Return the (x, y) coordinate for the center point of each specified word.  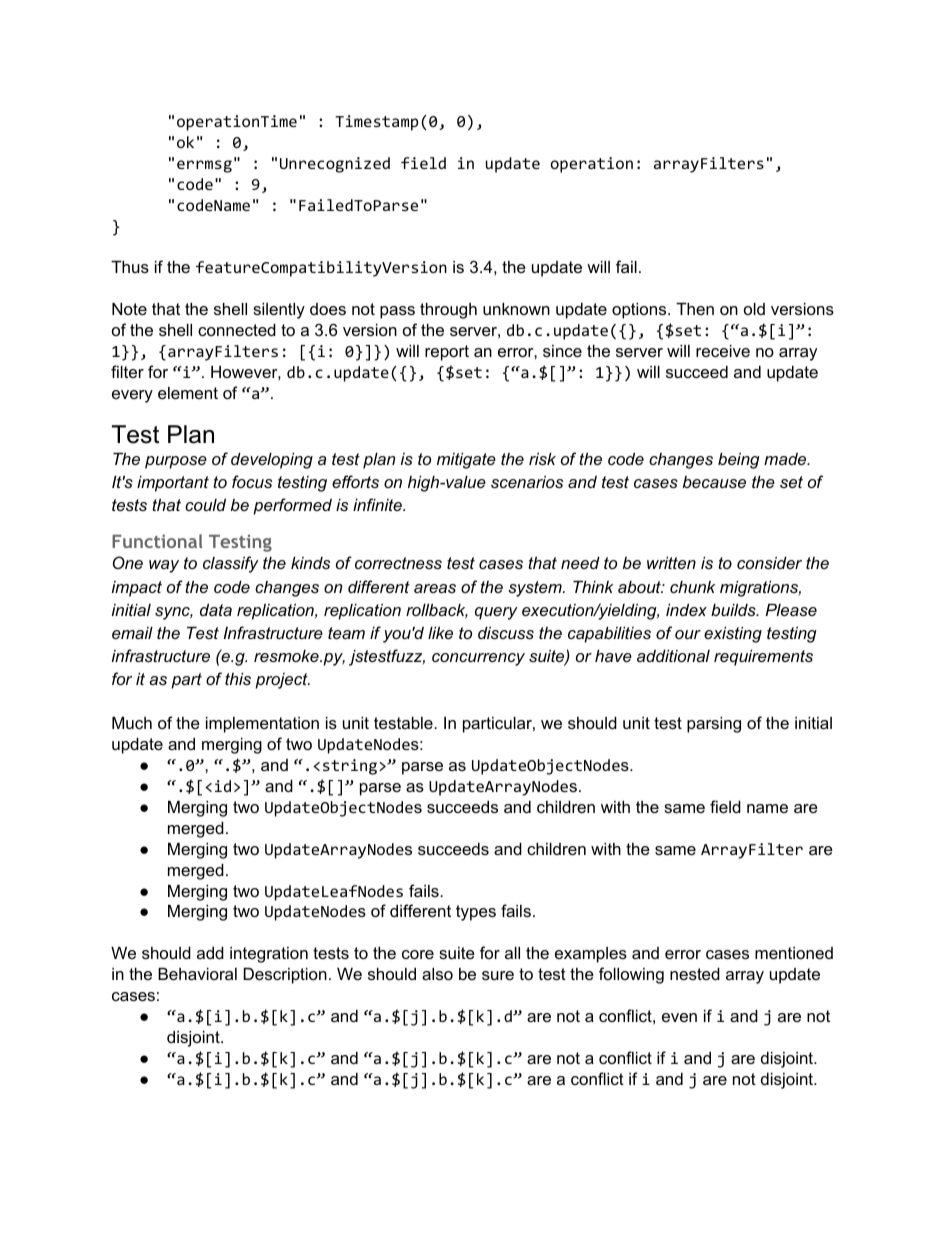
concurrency (478, 659)
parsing (714, 725)
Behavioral (197, 974)
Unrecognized (335, 165)
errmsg (204, 166)
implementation (262, 725)
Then (695, 309)
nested (695, 974)
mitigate (466, 461)
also (437, 974)
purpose (176, 462)
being (739, 461)
